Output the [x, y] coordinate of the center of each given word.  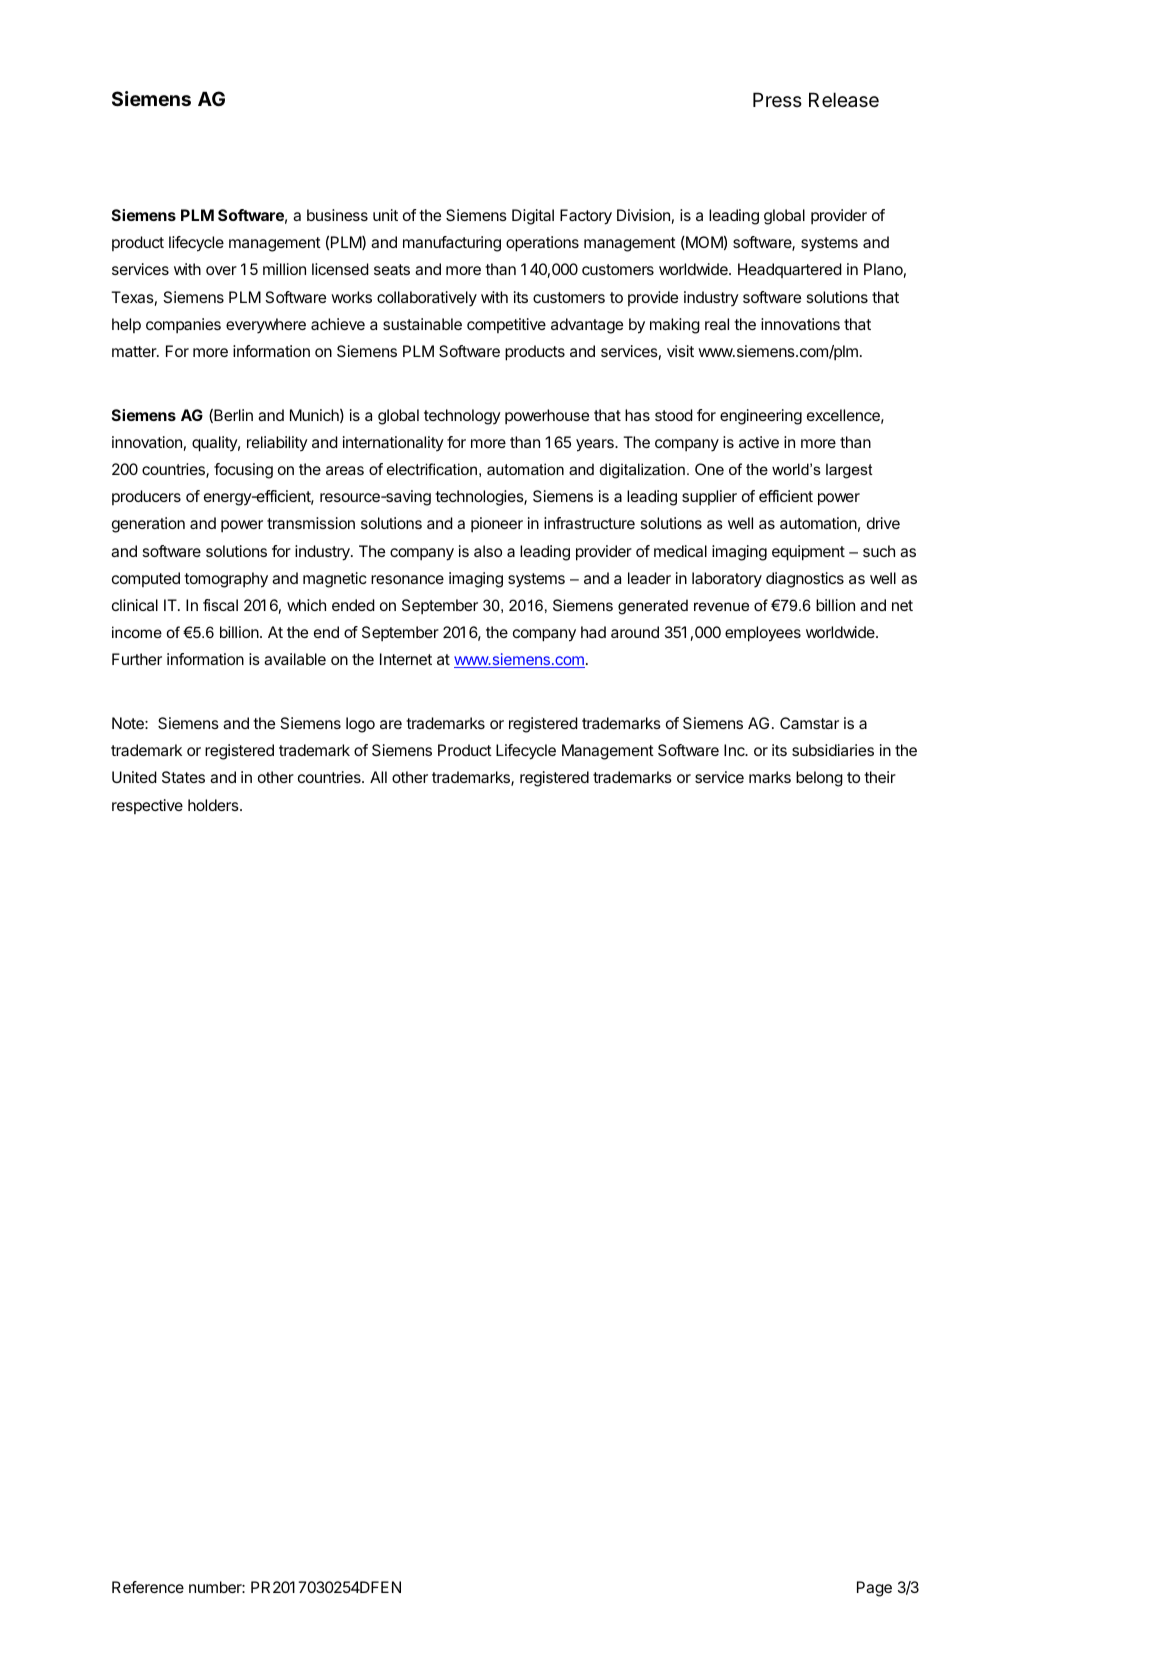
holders [214, 805]
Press [777, 100]
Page [874, 1589]
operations [542, 244]
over [221, 270]
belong [819, 779]
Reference [148, 1587]
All [378, 777]
